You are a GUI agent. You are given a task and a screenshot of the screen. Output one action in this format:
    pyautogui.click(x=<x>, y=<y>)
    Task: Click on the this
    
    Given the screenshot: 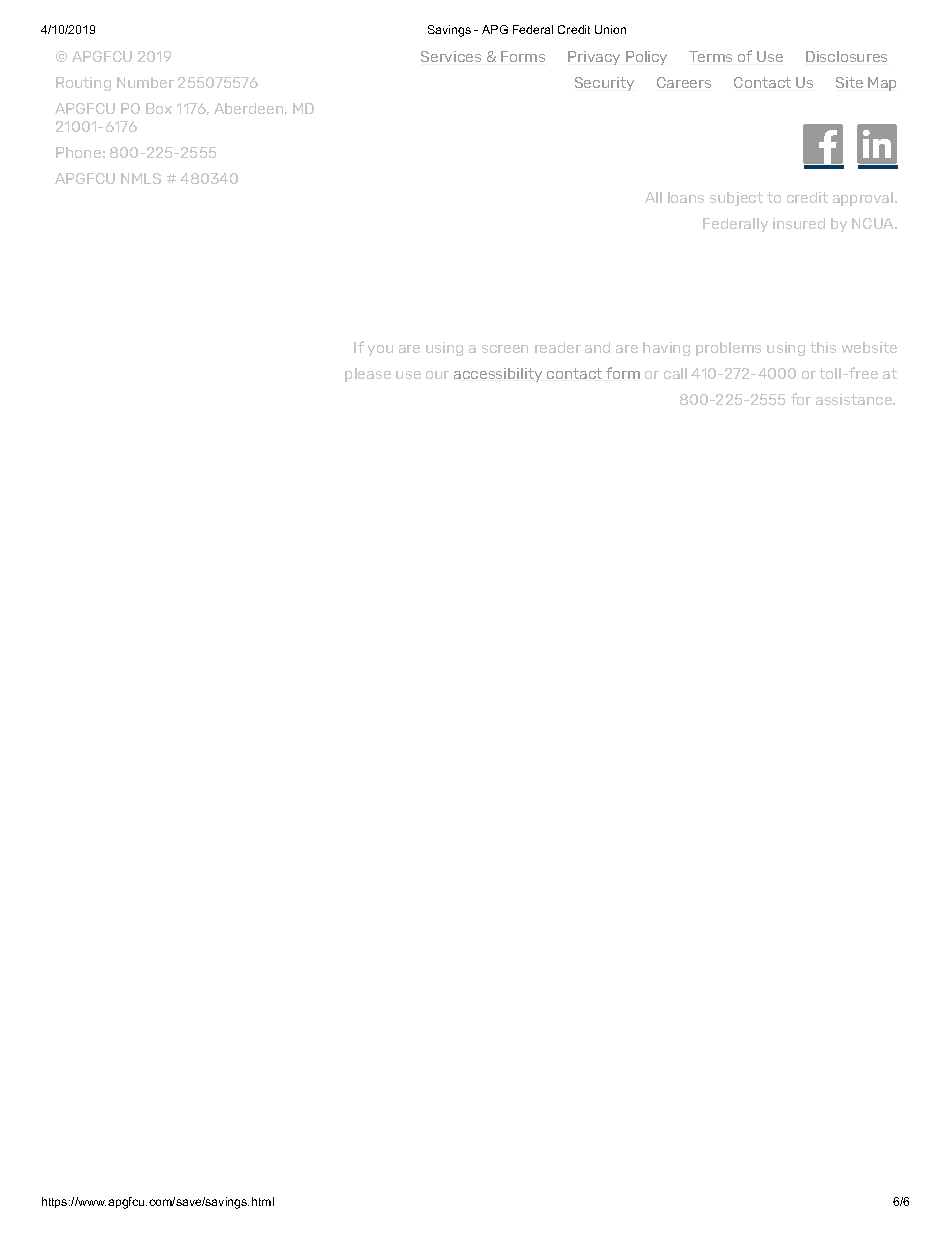 What is the action you would take?
    pyautogui.click(x=823, y=347)
